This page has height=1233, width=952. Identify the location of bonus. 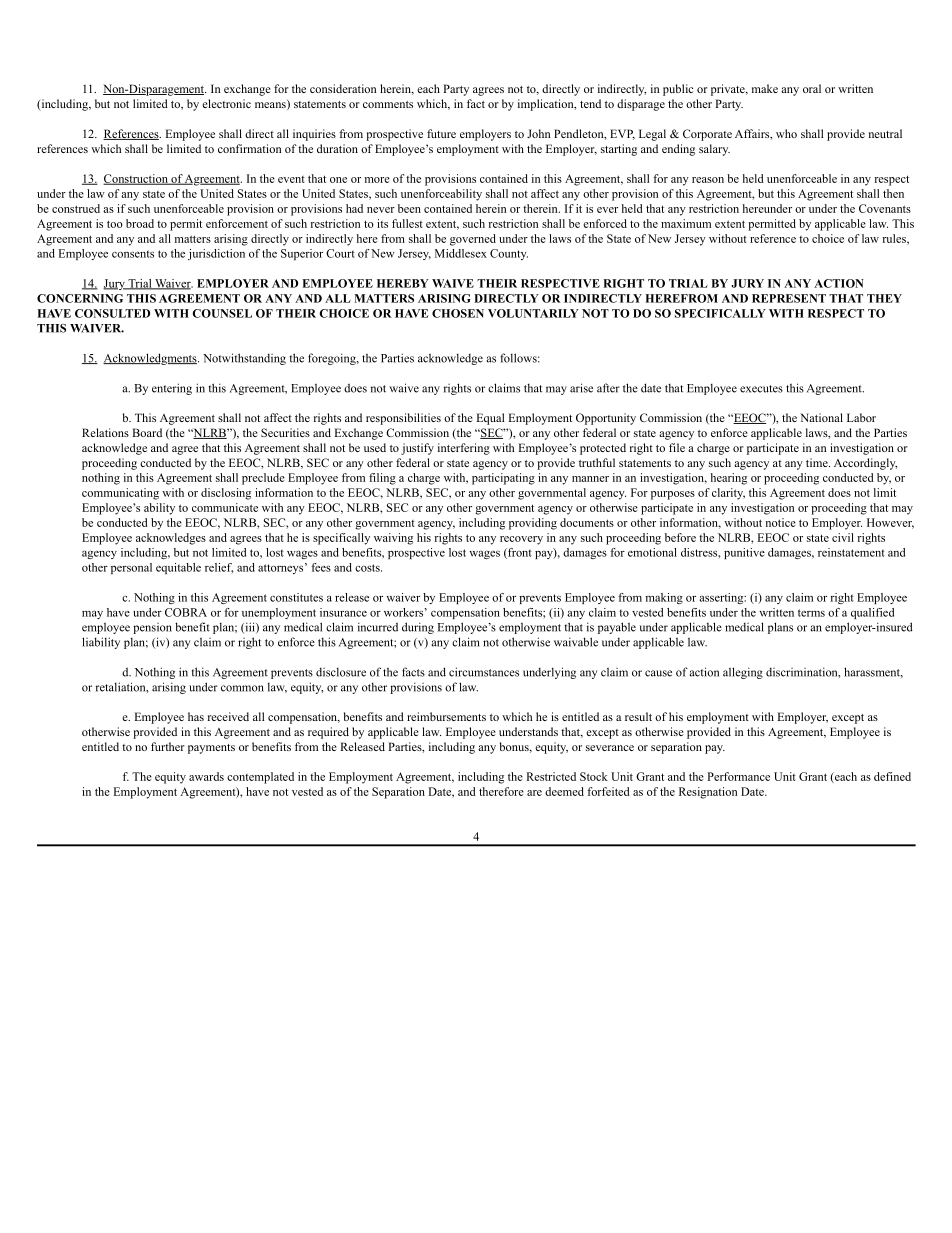
(515, 747).
